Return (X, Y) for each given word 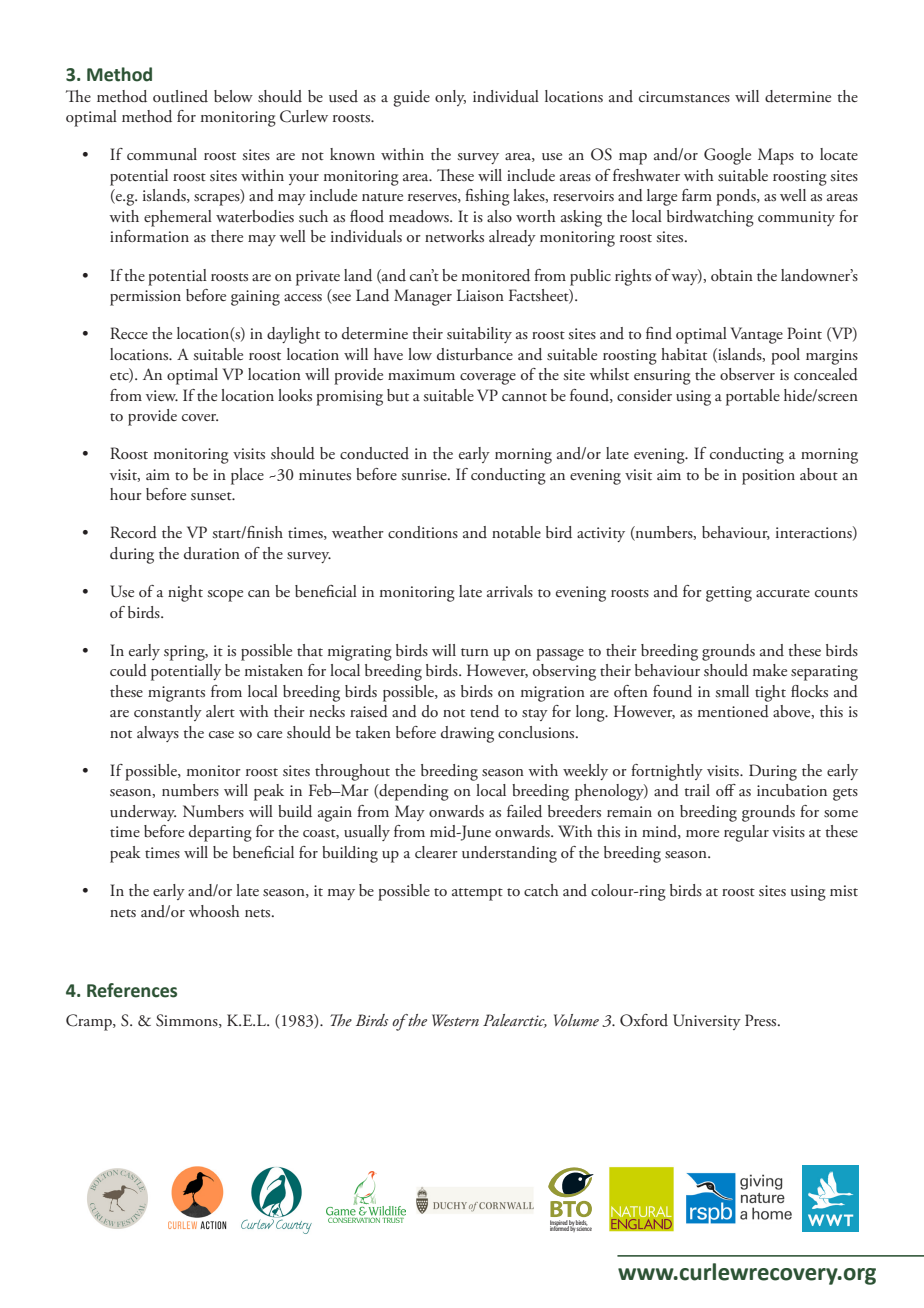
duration (212, 553)
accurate (783, 593)
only (450, 98)
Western (455, 1020)
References (132, 990)
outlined (180, 96)
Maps (776, 156)
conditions (423, 532)
